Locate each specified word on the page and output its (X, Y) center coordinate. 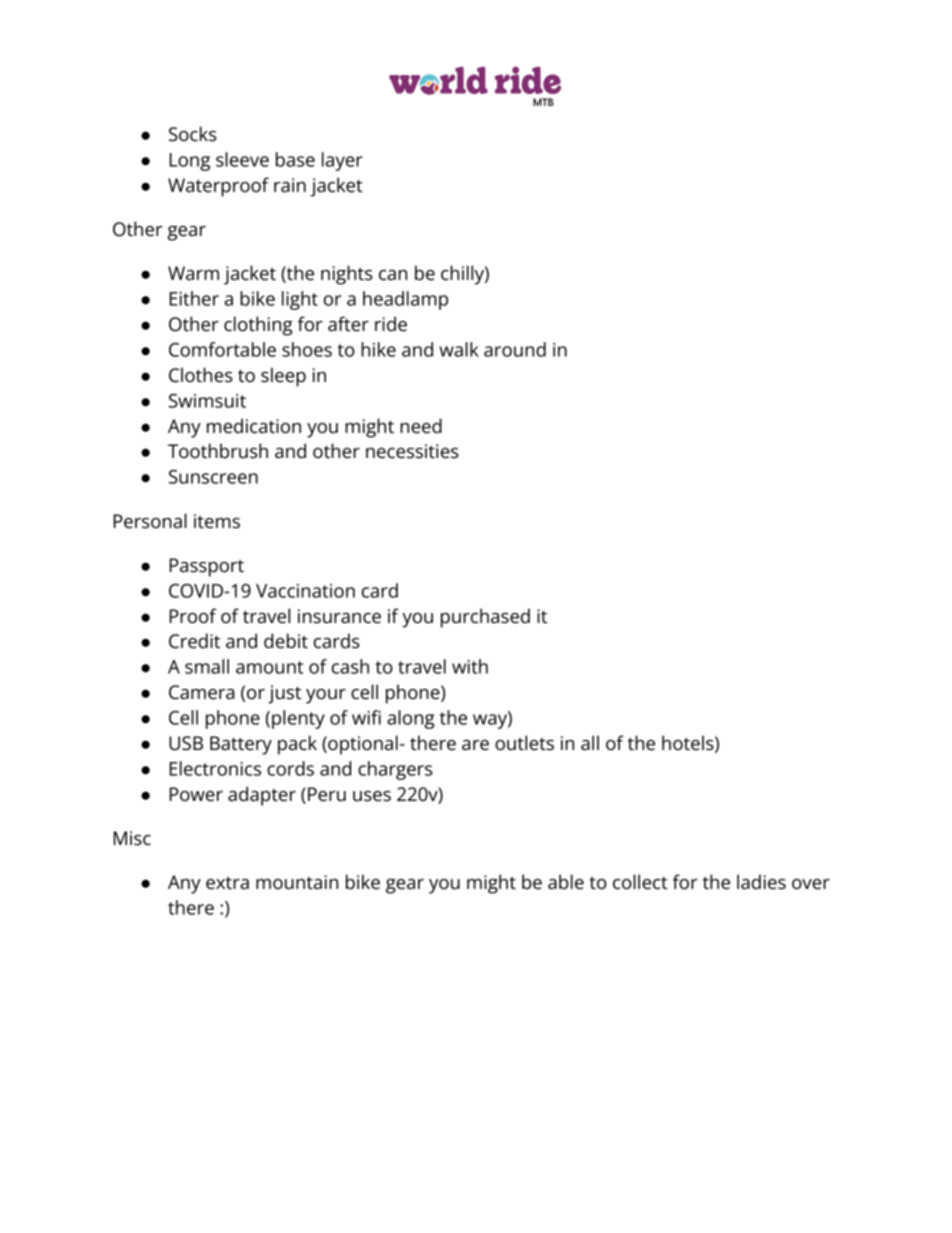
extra (227, 883)
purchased (485, 618)
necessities (412, 451)
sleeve (242, 159)
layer (342, 161)
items (217, 521)
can (393, 275)
